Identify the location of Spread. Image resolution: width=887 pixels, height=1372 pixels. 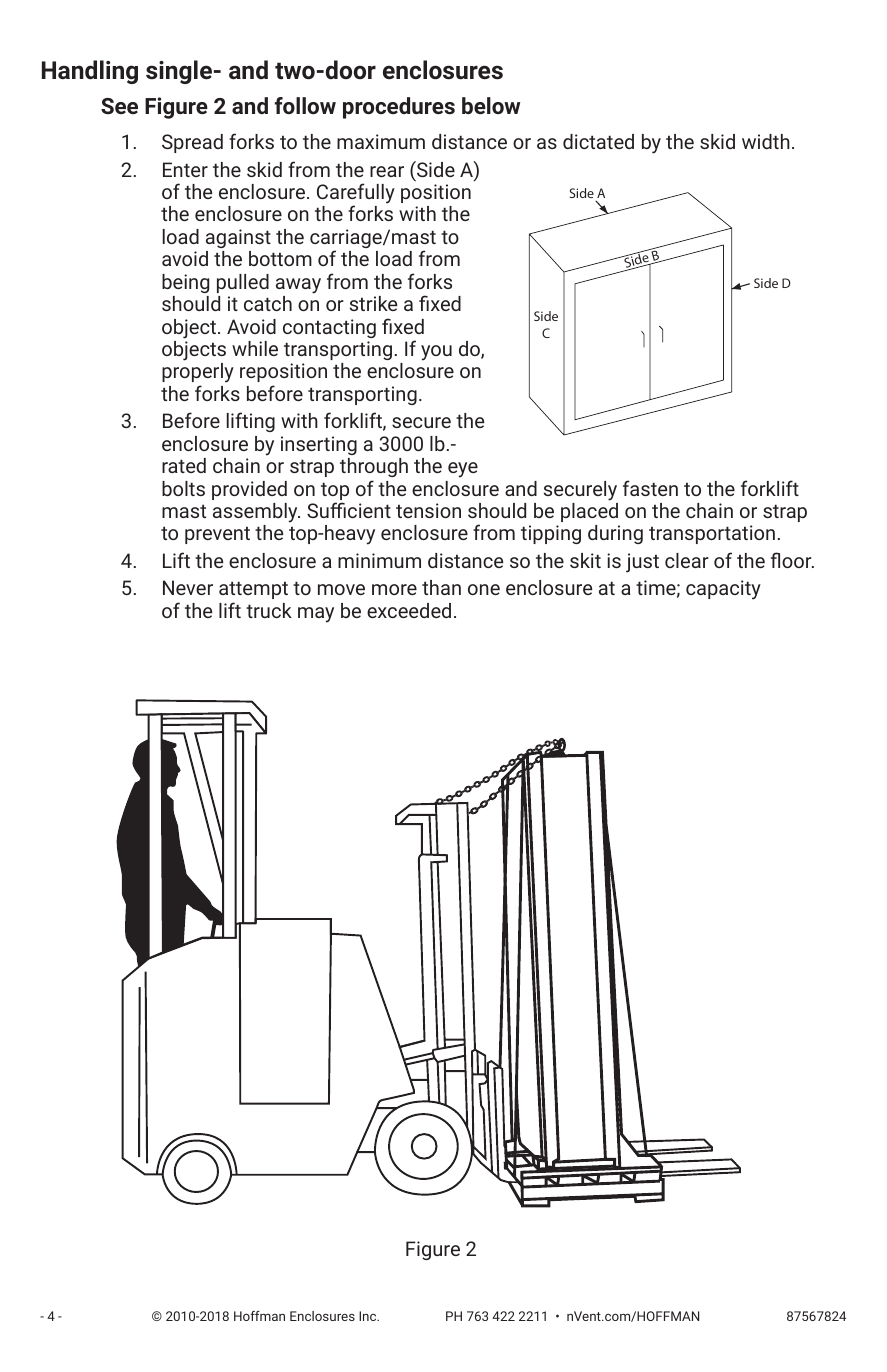
(192, 143).
